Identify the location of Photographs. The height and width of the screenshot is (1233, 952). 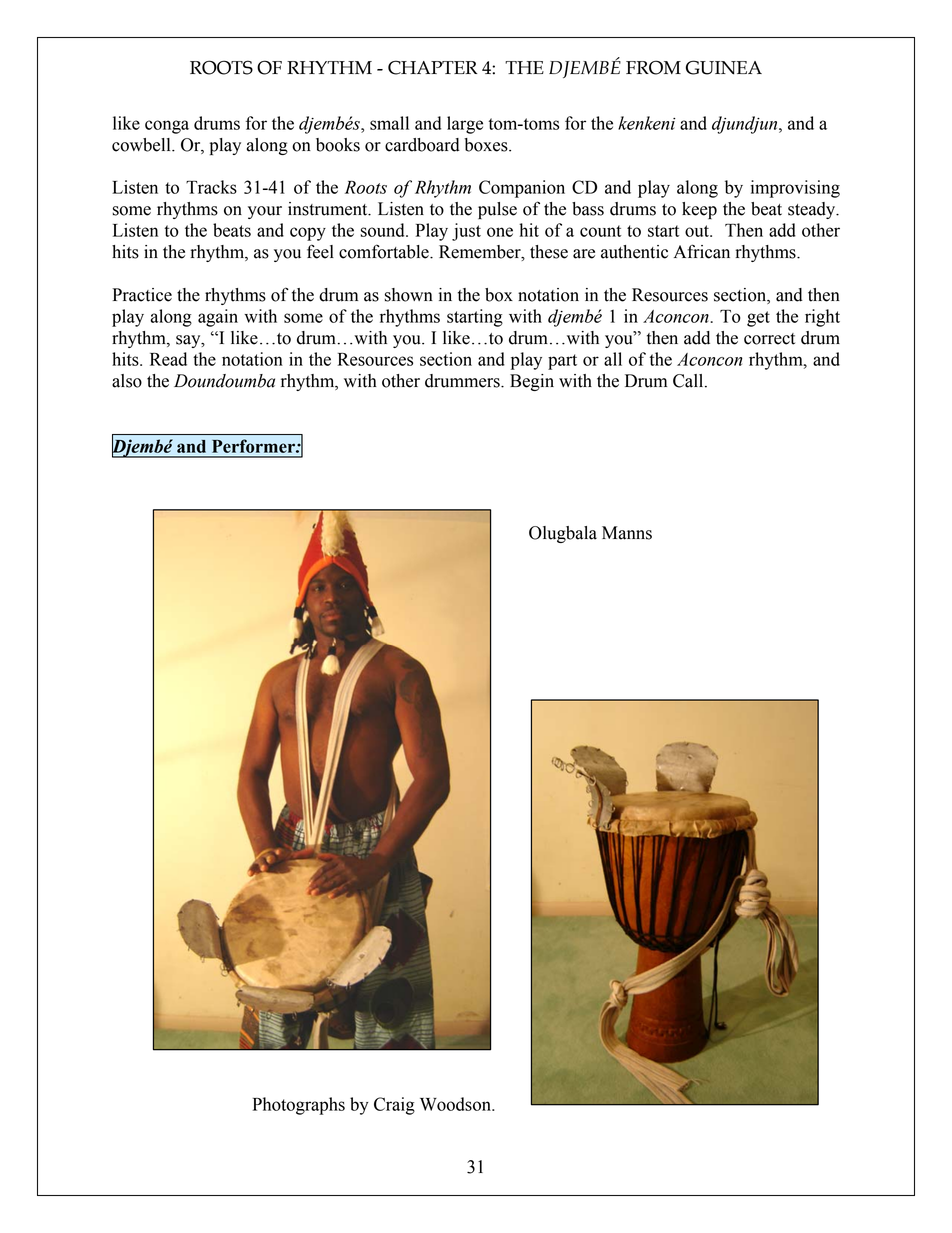
(299, 1106).
